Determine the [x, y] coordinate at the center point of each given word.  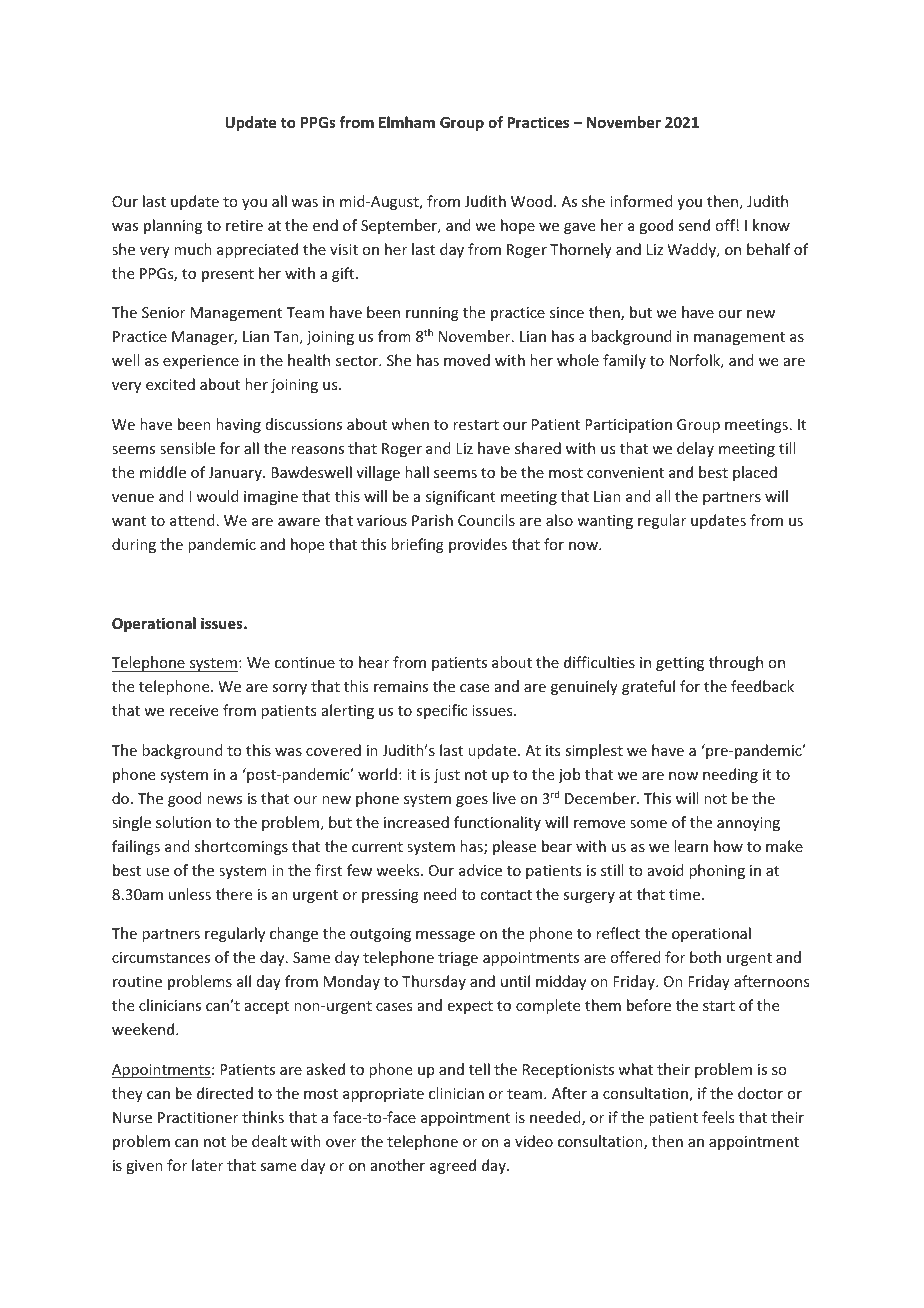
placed [755, 473]
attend [192, 520]
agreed [453, 1166]
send [694, 225]
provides [478, 545]
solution [183, 822]
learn [691, 846]
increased [416, 822]
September [400, 226]
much [193, 249]
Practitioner [198, 1117]
